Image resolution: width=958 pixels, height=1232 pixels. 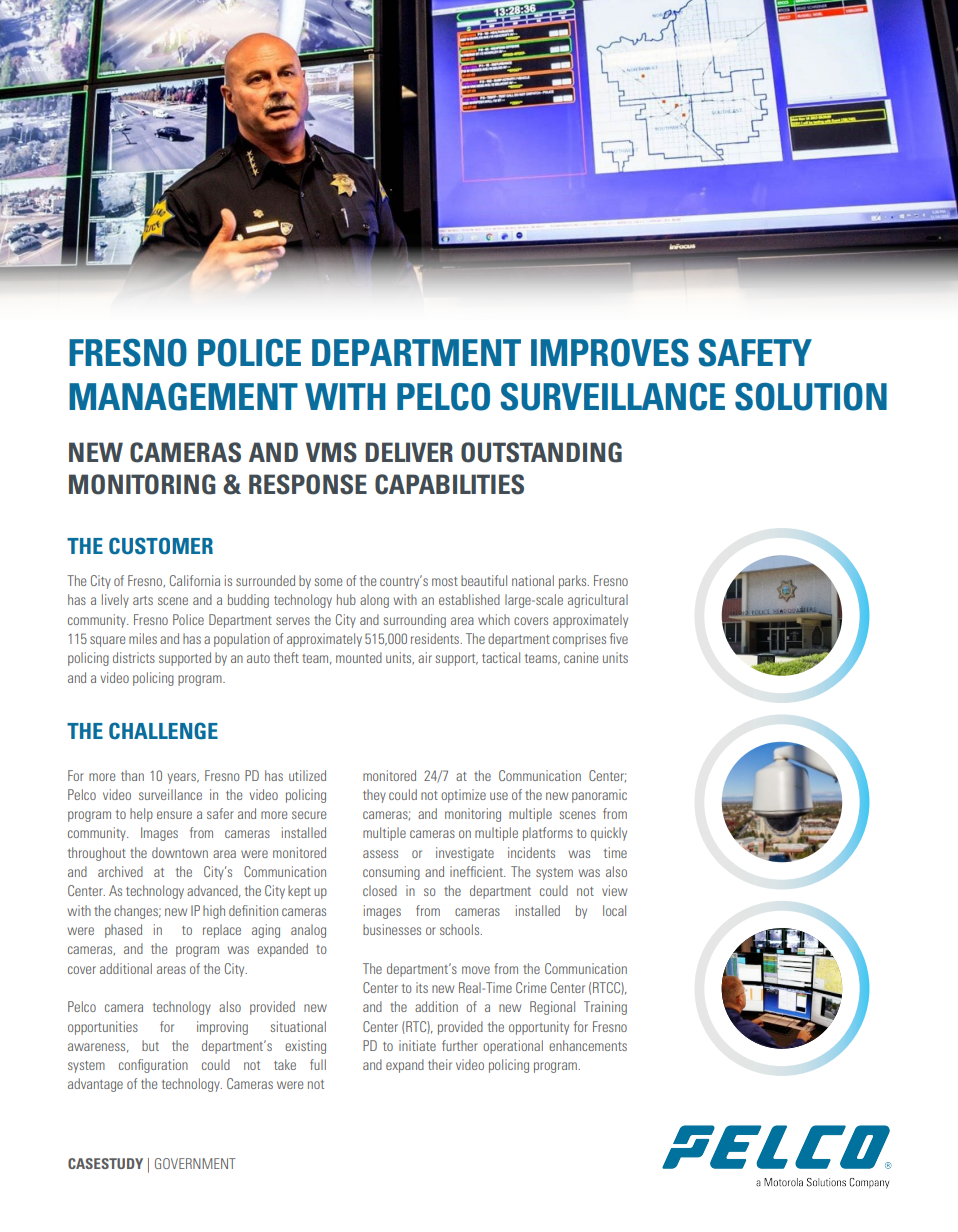 What do you see at coordinates (214, 912) in the page?
I see `high` at bounding box center [214, 912].
